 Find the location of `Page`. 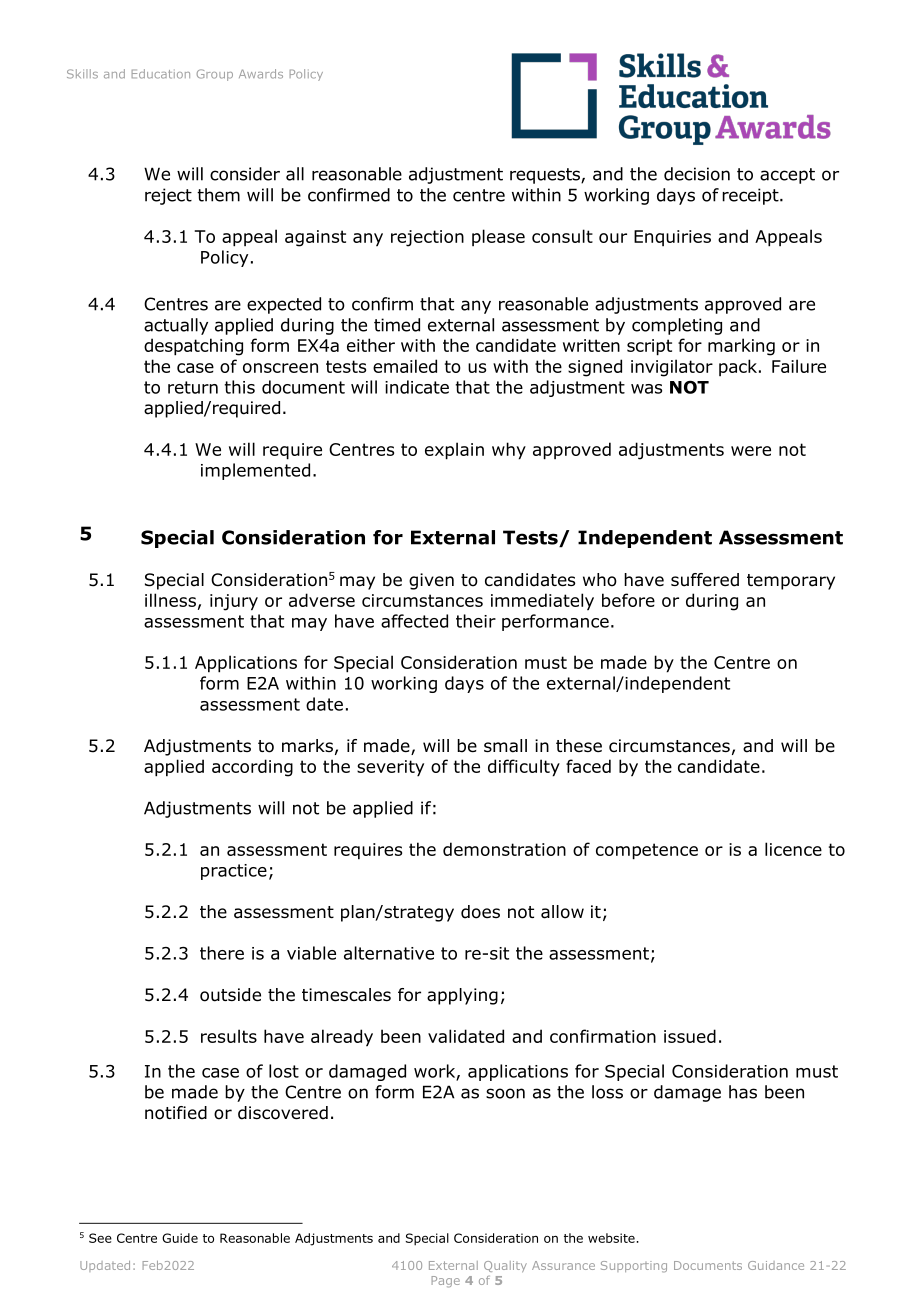

Page is located at coordinates (446, 1282).
